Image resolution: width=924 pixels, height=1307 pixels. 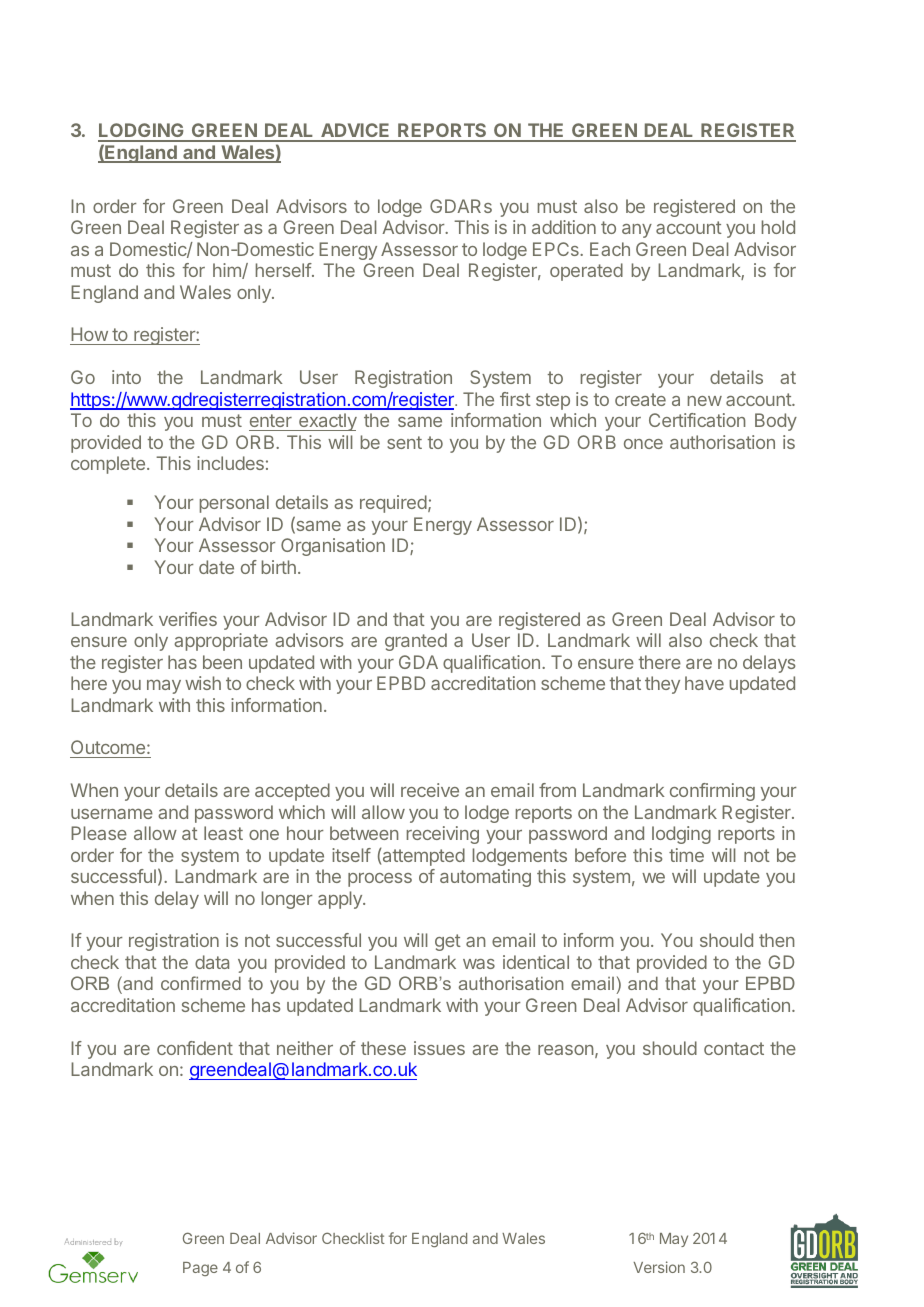 I want to click on sent, so click(x=404, y=442).
